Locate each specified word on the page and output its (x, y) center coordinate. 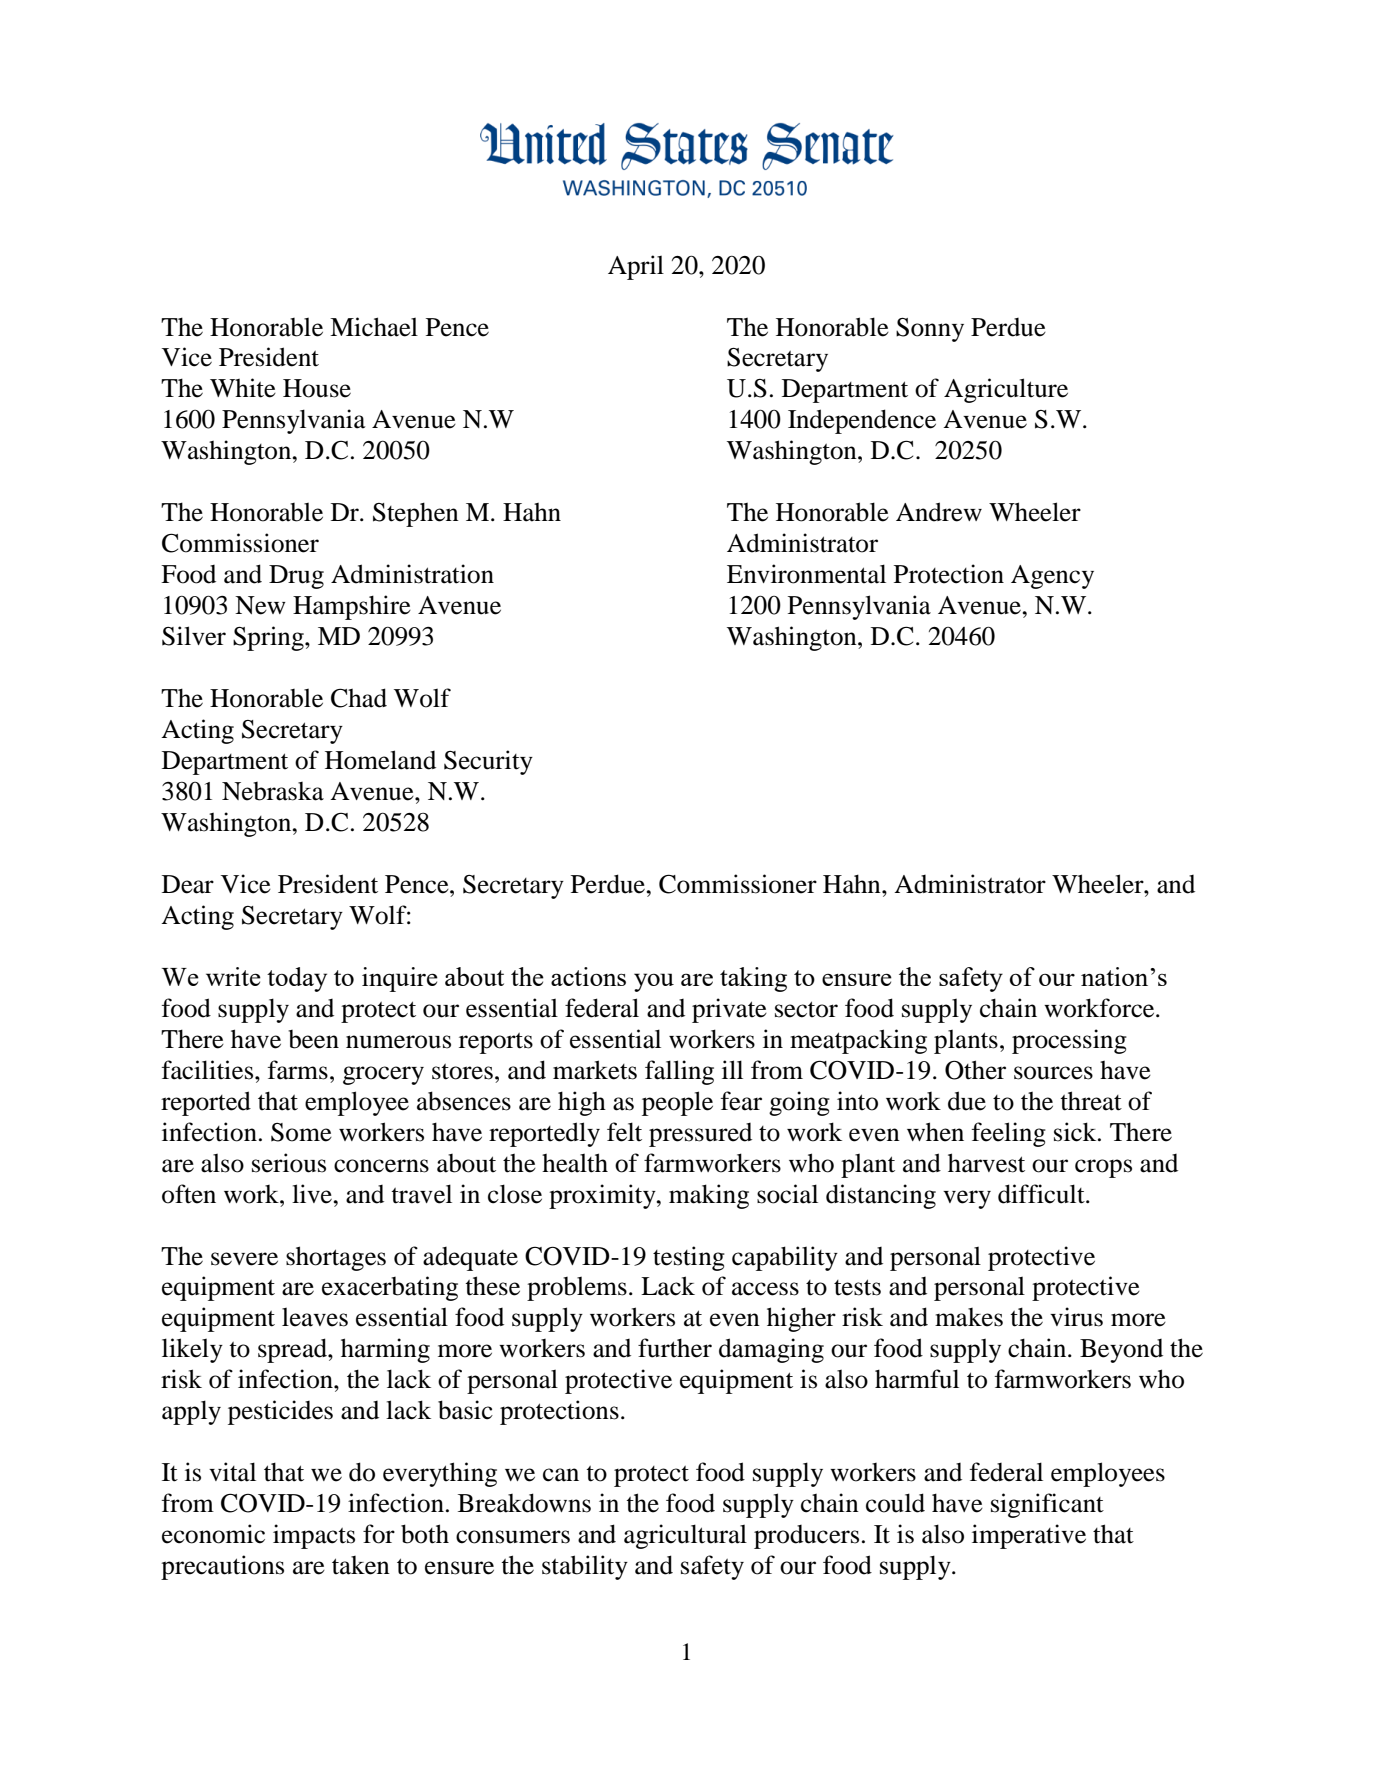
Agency (1052, 577)
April (636, 267)
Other (975, 1070)
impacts (314, 1536)
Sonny (930, 330)
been (313, 1039)
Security (488, 762)
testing (689, 1258)
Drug (296, 577)
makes (969, 1317)
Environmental (806, 574)
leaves (315, 1317)
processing (1069, 1041)
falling (679, 1072)
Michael (374, 327)
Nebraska (273, 791)
